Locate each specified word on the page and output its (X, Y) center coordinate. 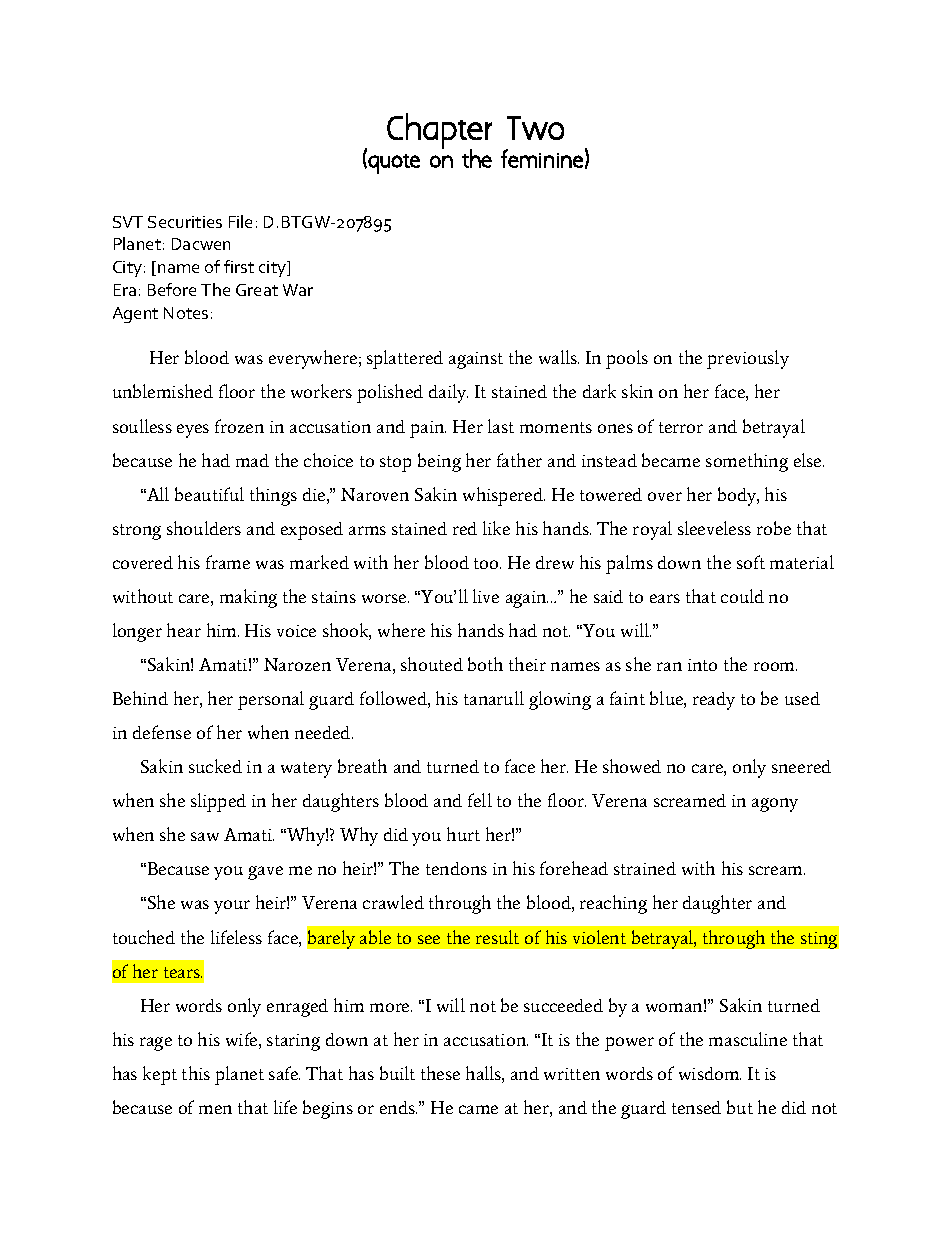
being (439, 462)
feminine (542, 158)
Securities (185, 222)
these (440, 1073)
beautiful (209, 494)
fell (480, 800)
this (196, 1073)
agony (775, 805)
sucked (215, 766)
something (747, 462)
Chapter (439, 132)
